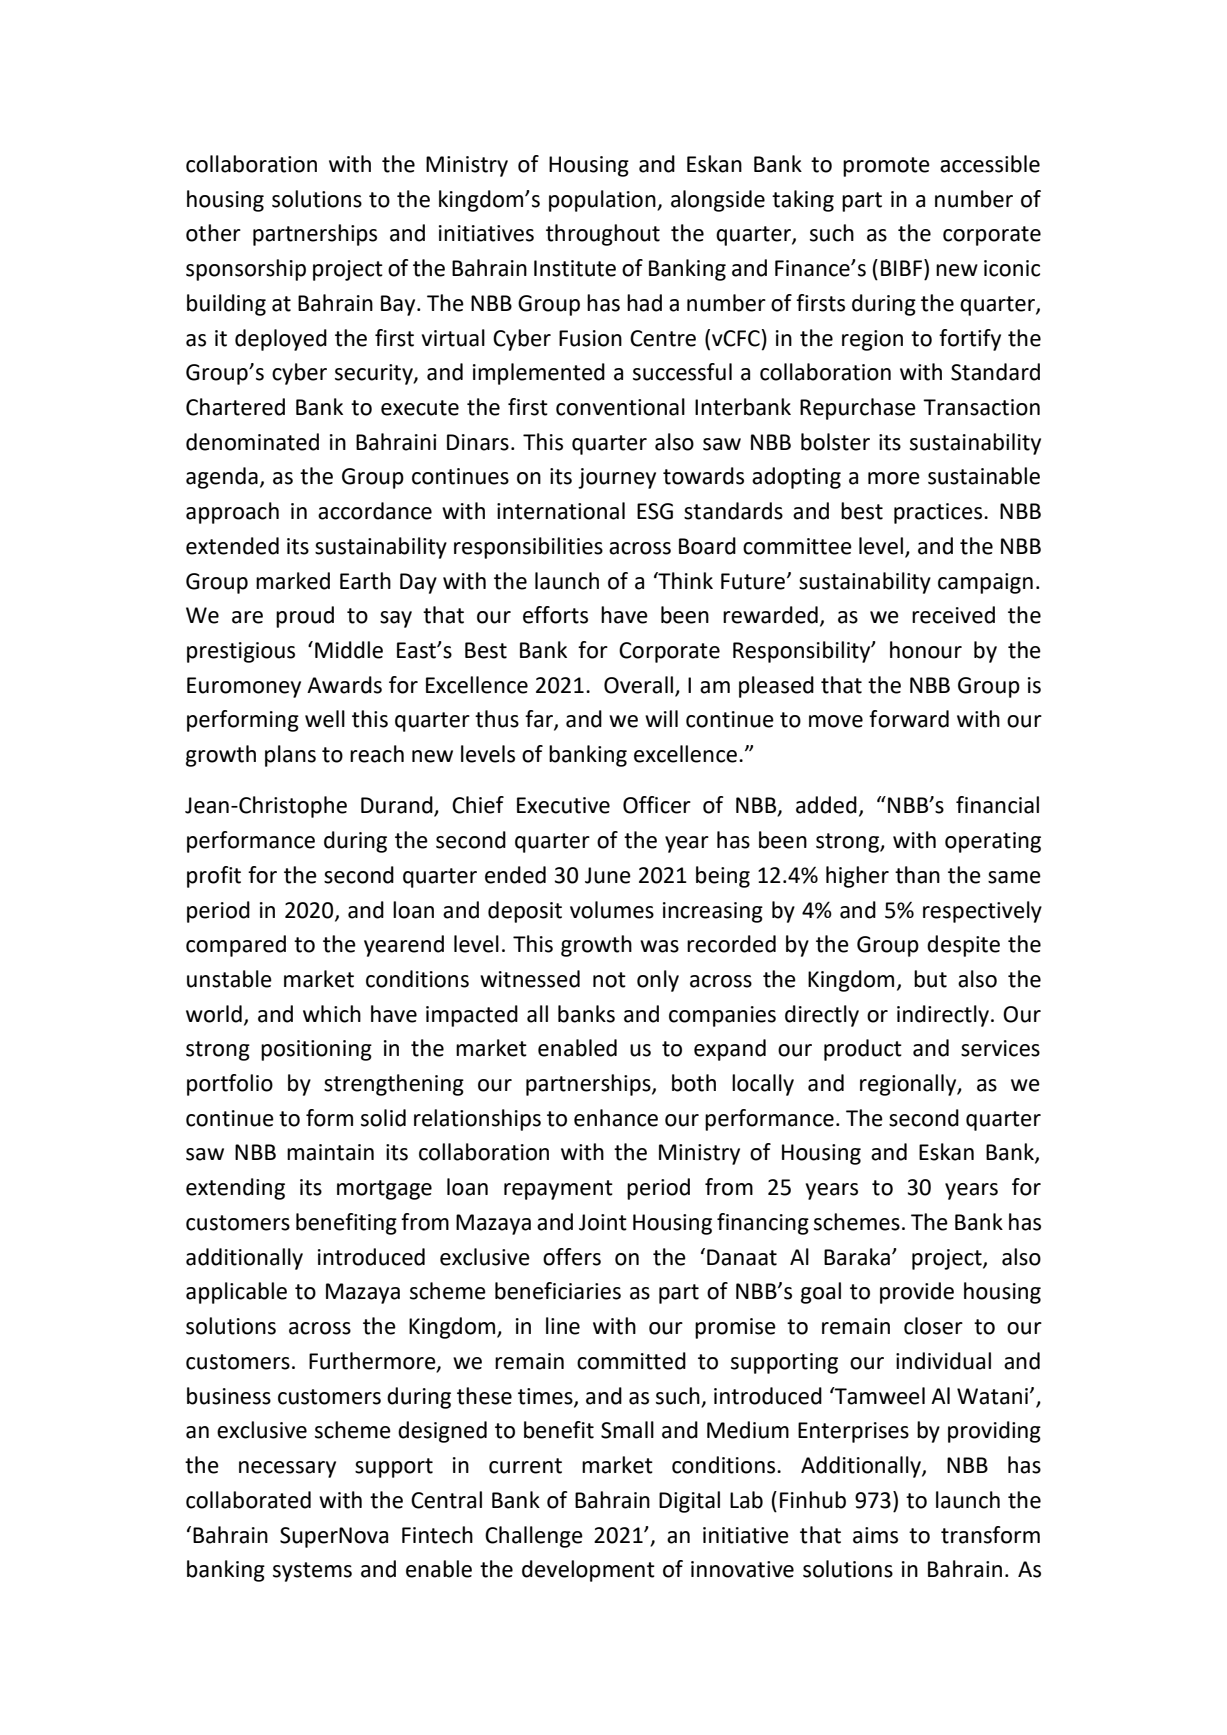 The width and height of the screenshot is (1227, 1735). I want to click on marked, so click(293, 581).
